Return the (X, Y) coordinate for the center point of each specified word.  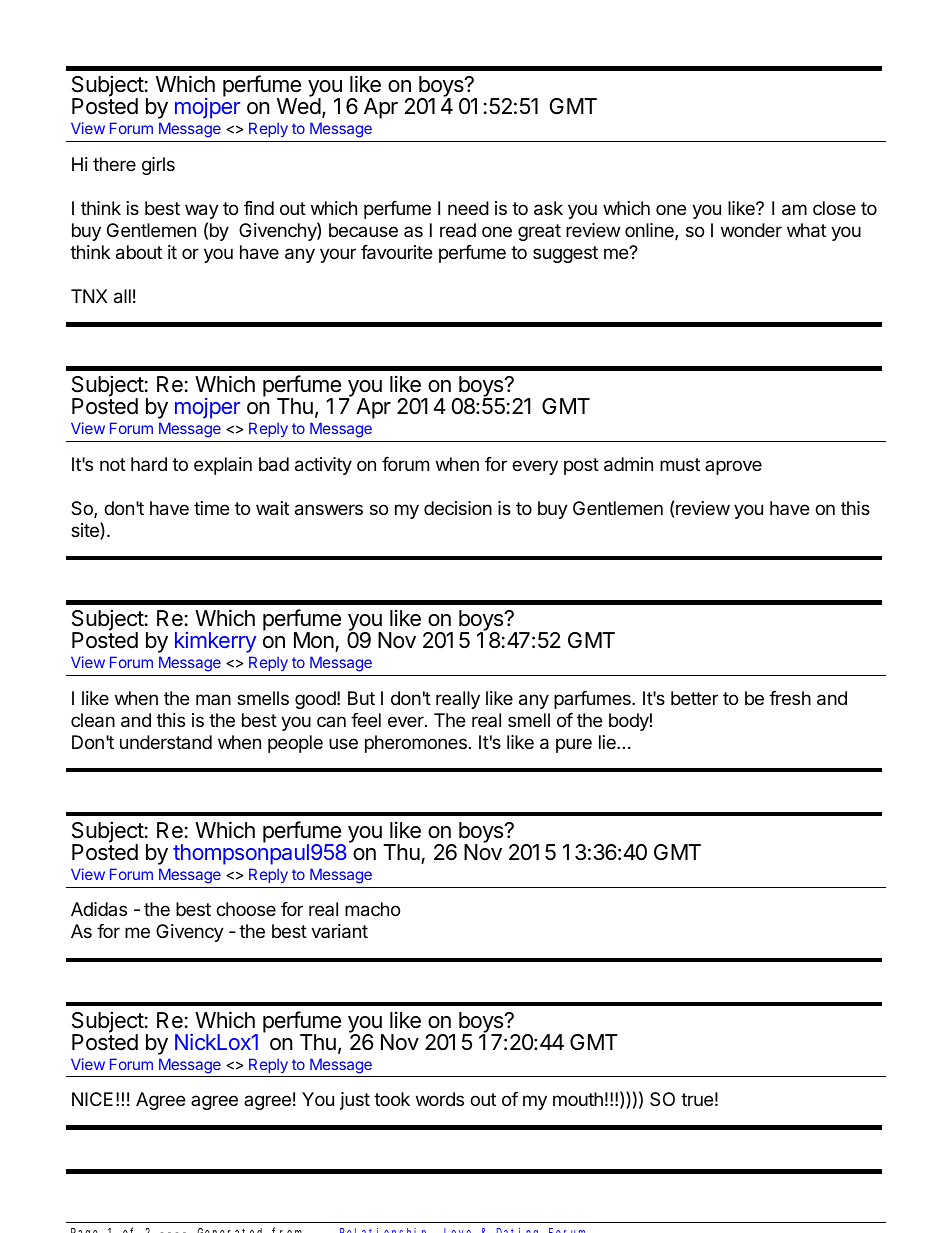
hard (149, 464)
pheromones (416, 744)
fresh (790, 698)
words (440, 1099)
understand (166, 742)
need (468, 208)
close (834, 208)
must (680, 464)
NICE (92, 1099)
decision (458, 508)
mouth (578, 1099)
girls (158, 166)
